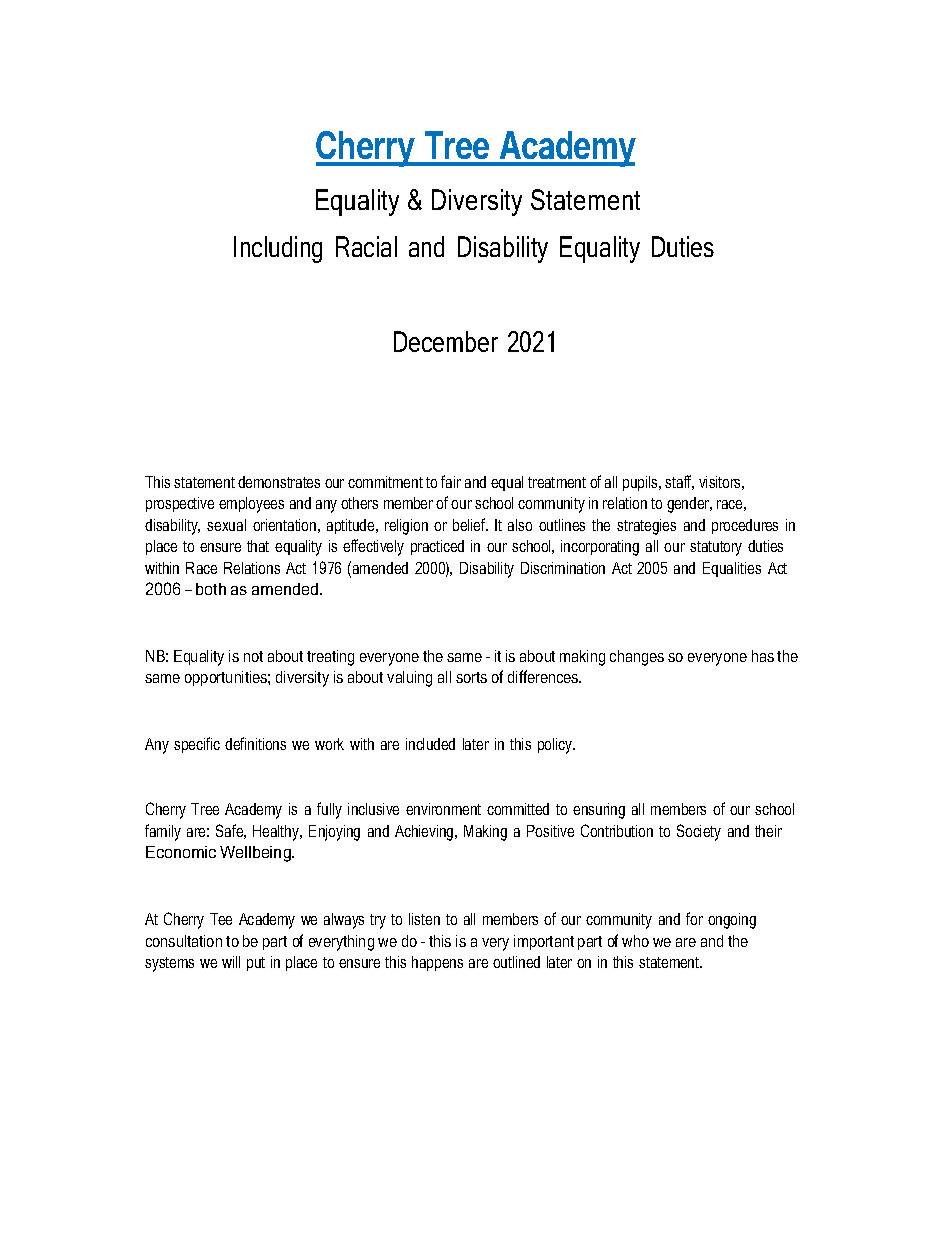 The width and height of the screenshot is (952, 1233). Describe the element at coordinates (716, 548) in the screenshot. I see `statutory` at that location.
